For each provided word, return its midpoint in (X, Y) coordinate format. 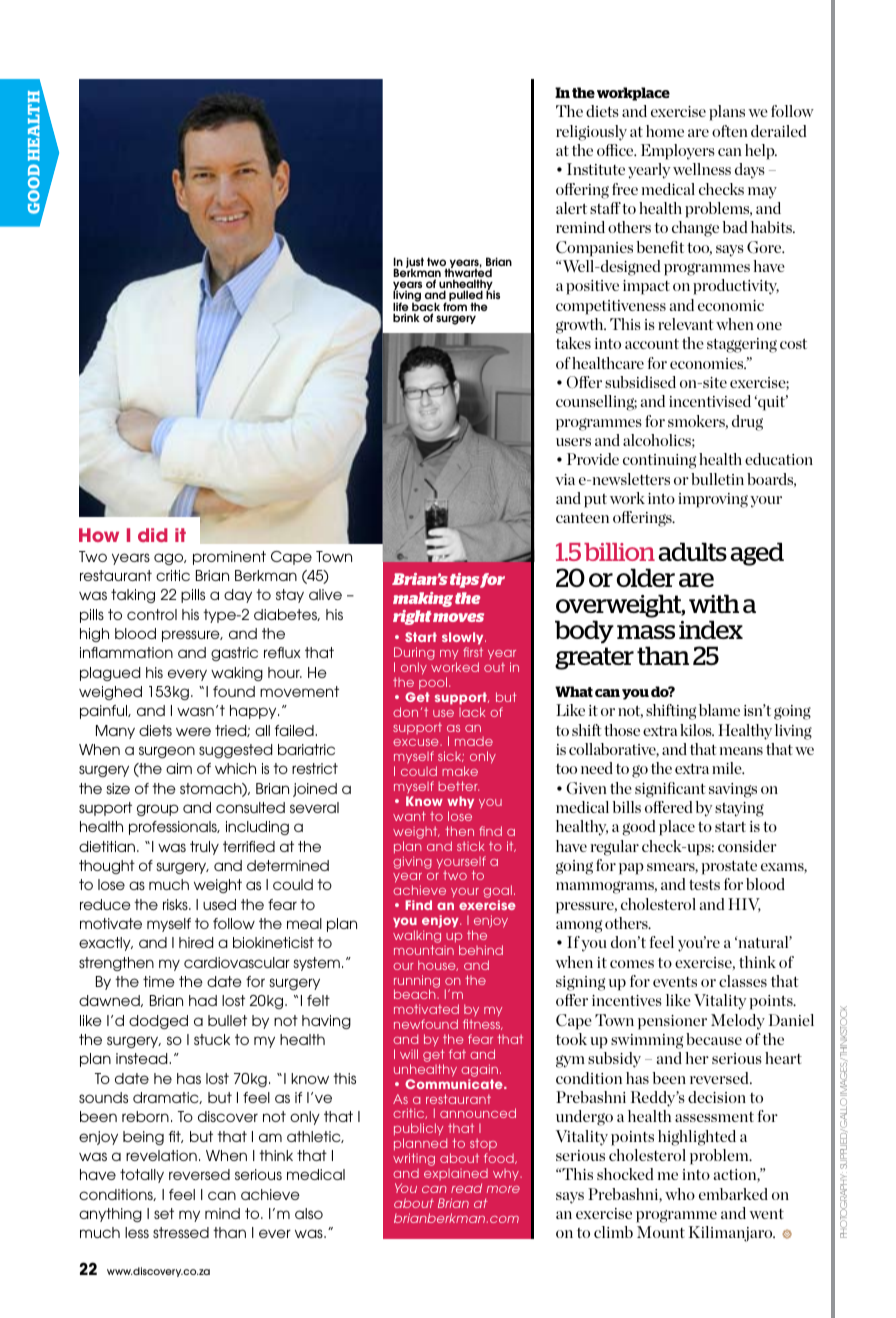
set (164, 1213)
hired (196, 942)
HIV (744, 905)
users (573, 442)
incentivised (710, 401)
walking (417, 938)
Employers (678, 152)
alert (571, 208)
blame (719, 710)
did (153, 535)
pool (434, 683)
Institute (596, 169)
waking (237, 674)
